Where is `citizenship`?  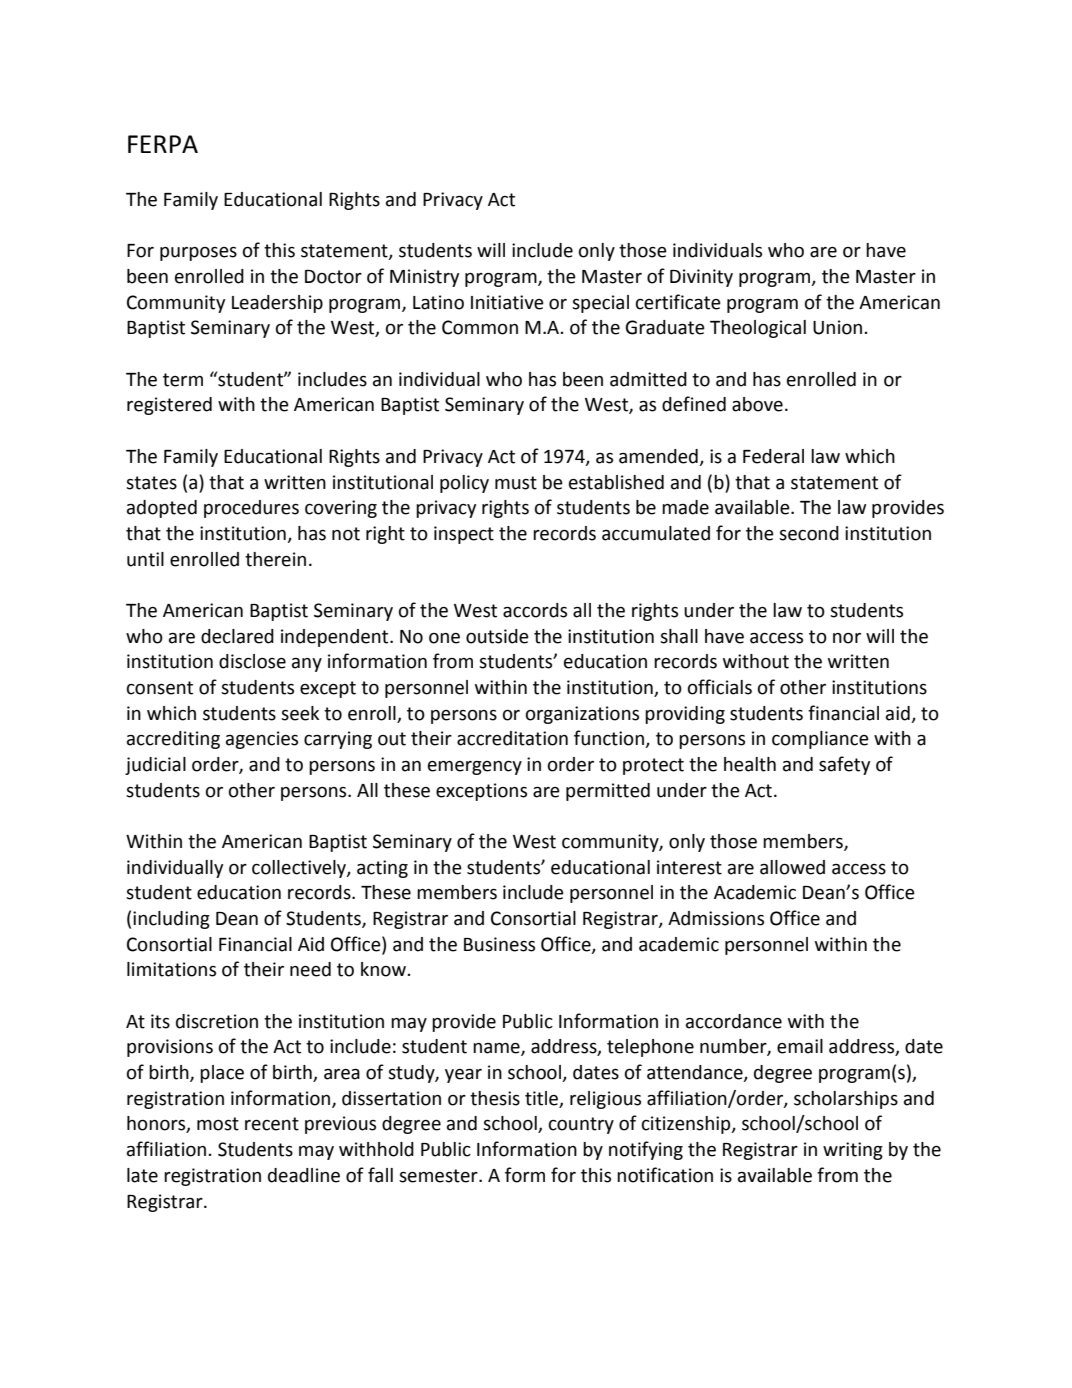 citizenship is located at coordinates (687, 1125).
